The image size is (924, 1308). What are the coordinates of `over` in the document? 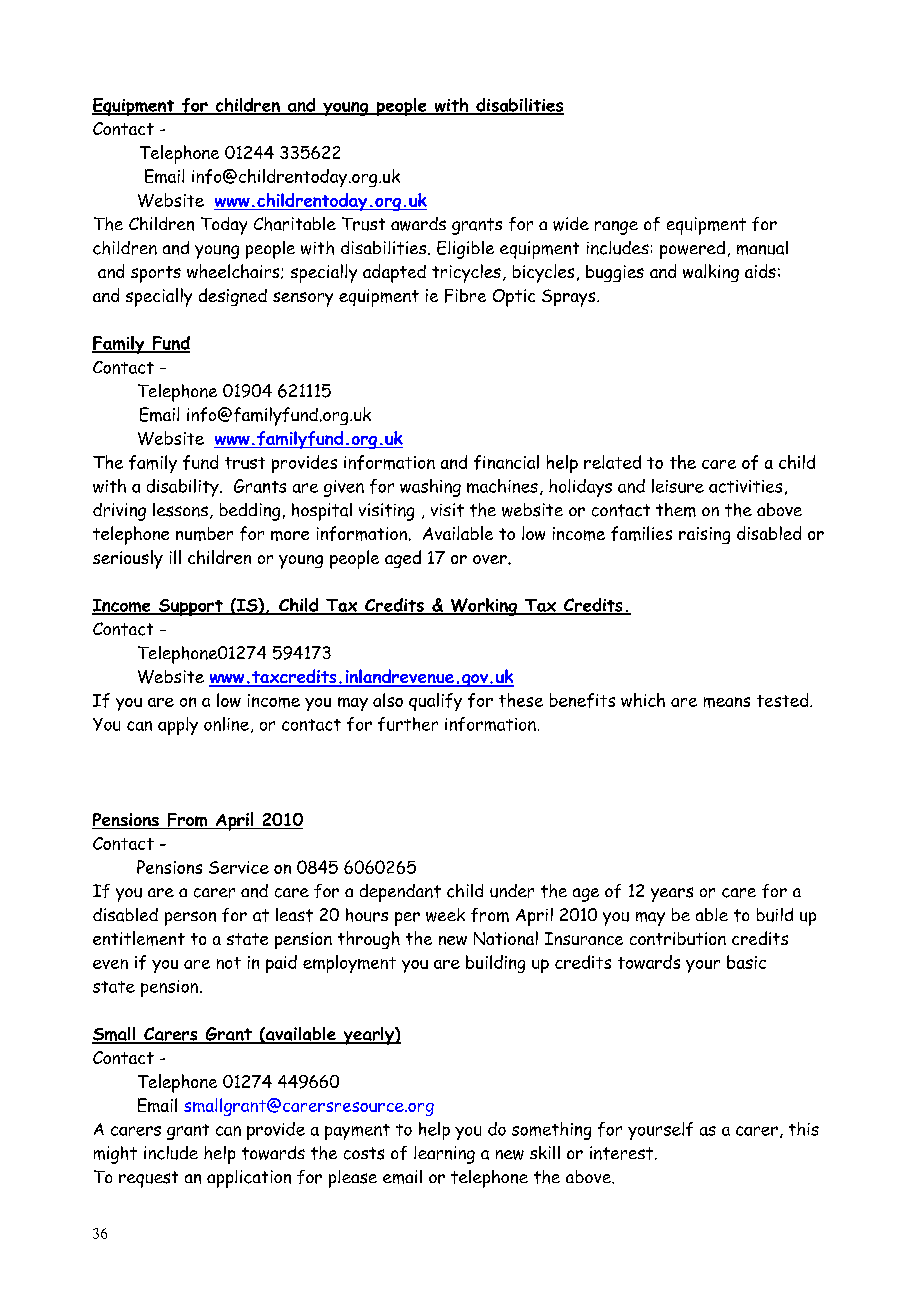 It's located at (491, 559).
